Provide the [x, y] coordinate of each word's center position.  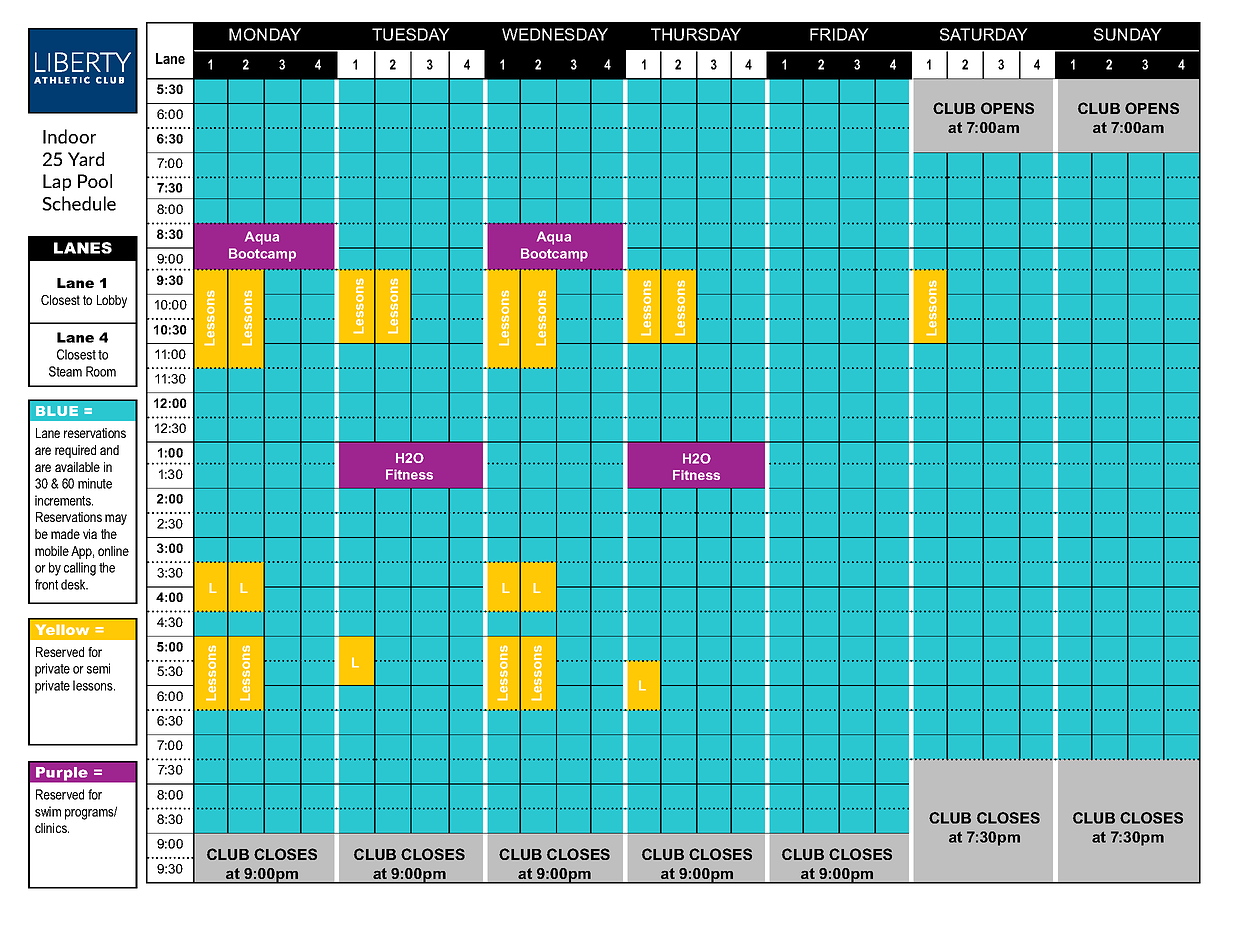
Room [101, 371]
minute [95, 483]
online [113, 551]
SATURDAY [984, 34]
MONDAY [265, 34]
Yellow [62, 629]
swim [48, 811]
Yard [86, 159]
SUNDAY [1128, 34]
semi [98, 668]
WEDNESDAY [555, 34]
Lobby [112, 301]
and [109, 450]
